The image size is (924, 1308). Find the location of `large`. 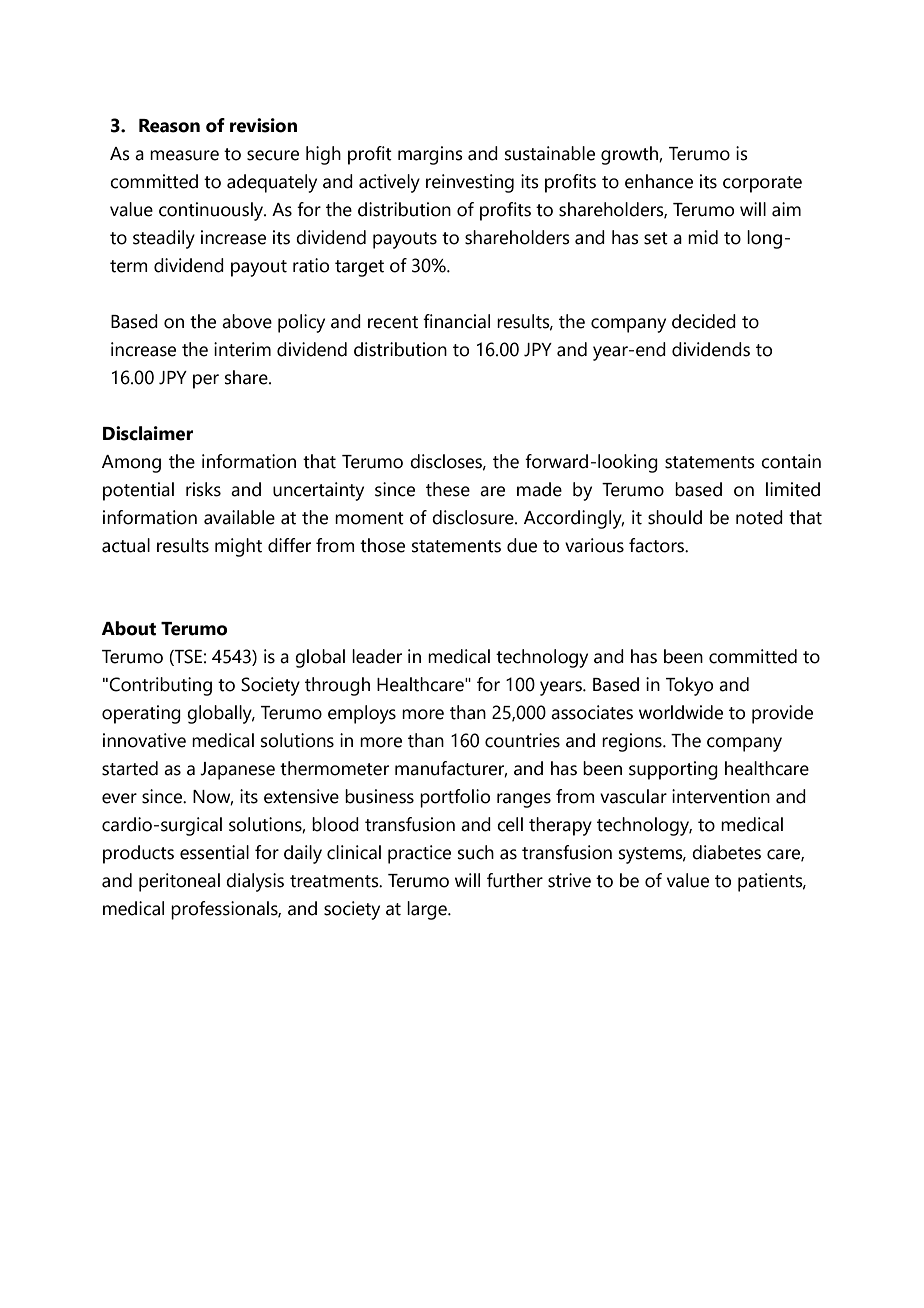

large is located at coordinates (428, 910).
